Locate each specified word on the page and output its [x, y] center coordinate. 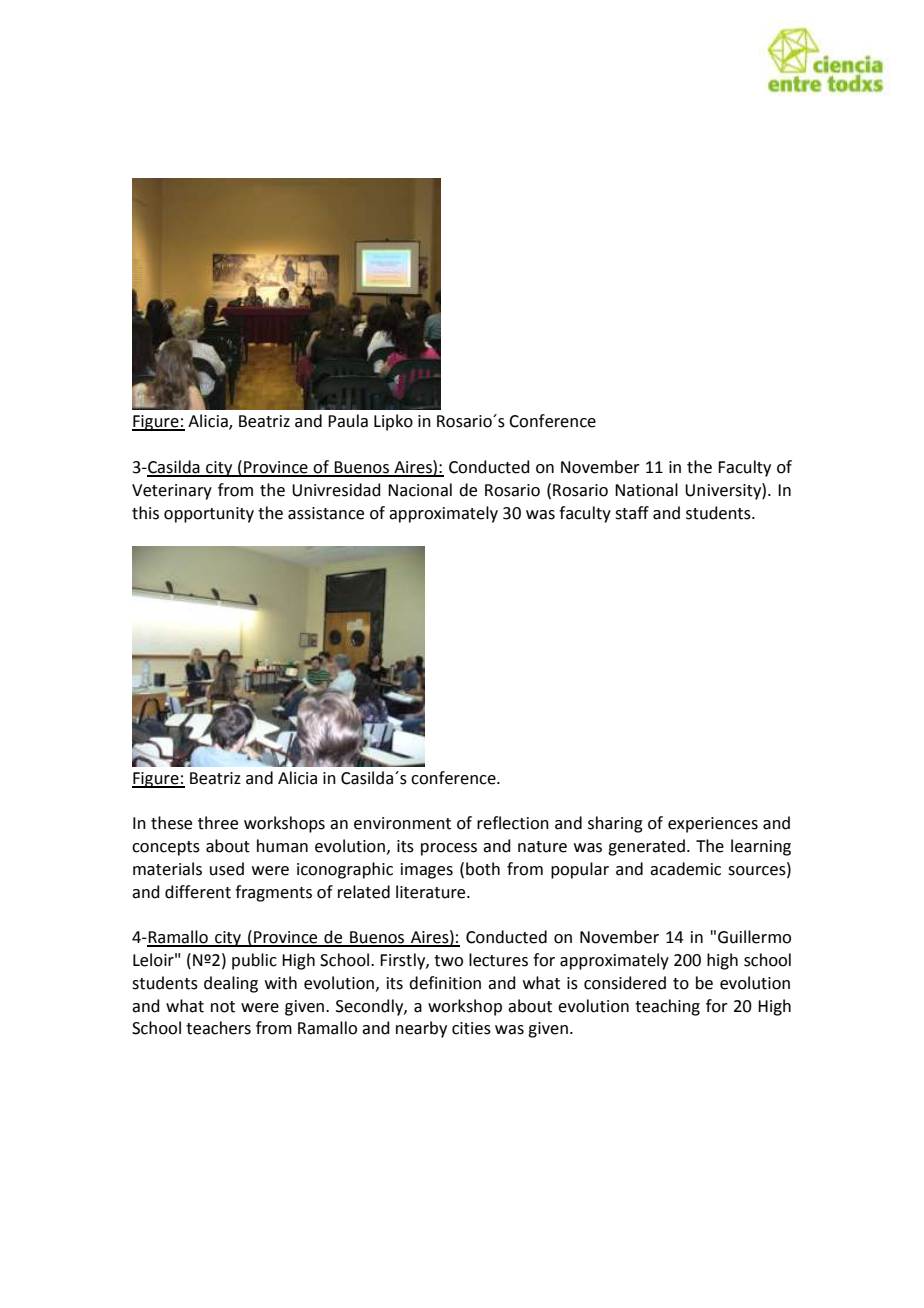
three [218, 823]
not [223, 1007]
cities [471, 1028]
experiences [713, 825]
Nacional [420, 490]
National [646, 490]
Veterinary [172, 492]
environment [402, 823]
